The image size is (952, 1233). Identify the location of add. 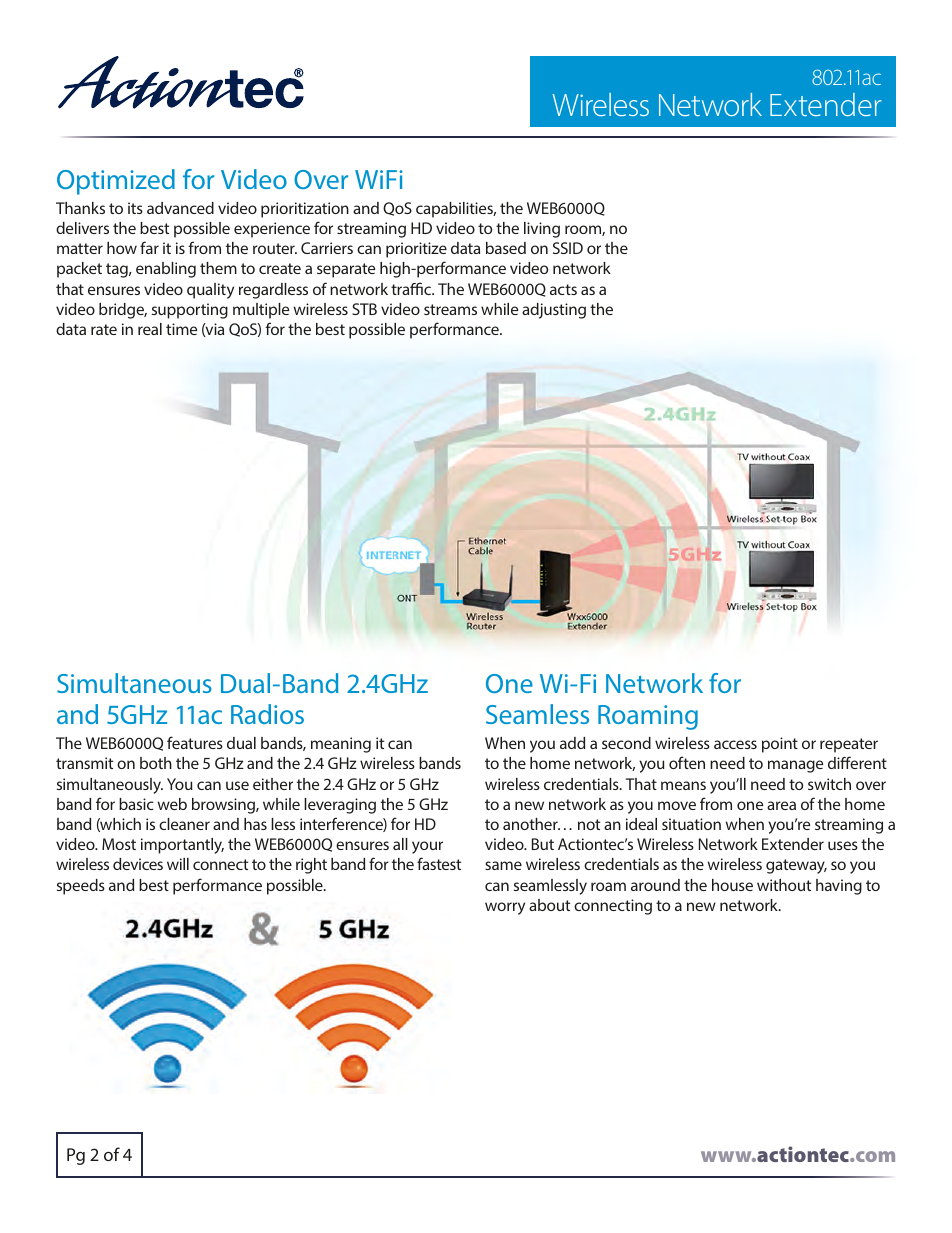
(572, 743).
